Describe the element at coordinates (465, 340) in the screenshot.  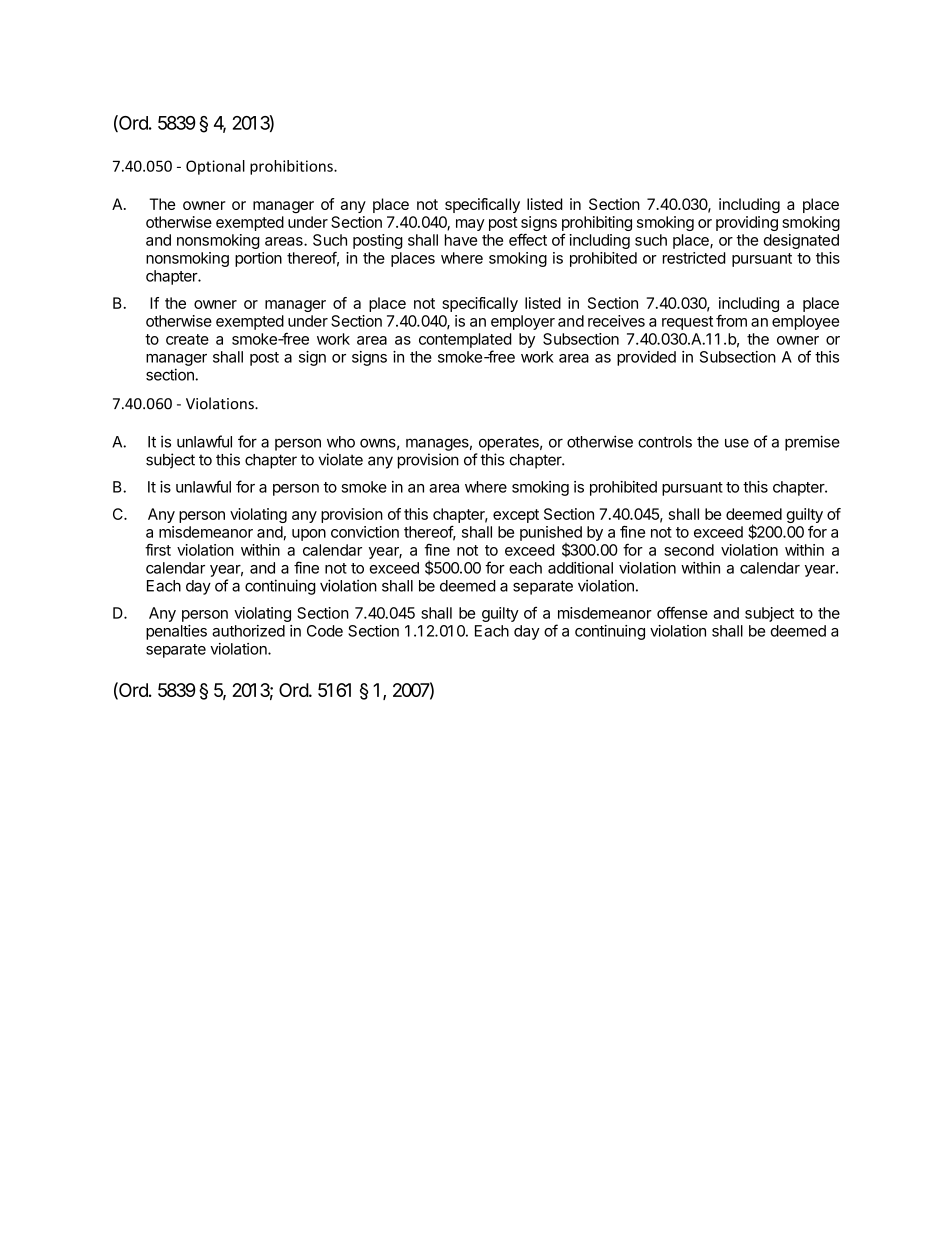
I see `contemplated` at that location.
